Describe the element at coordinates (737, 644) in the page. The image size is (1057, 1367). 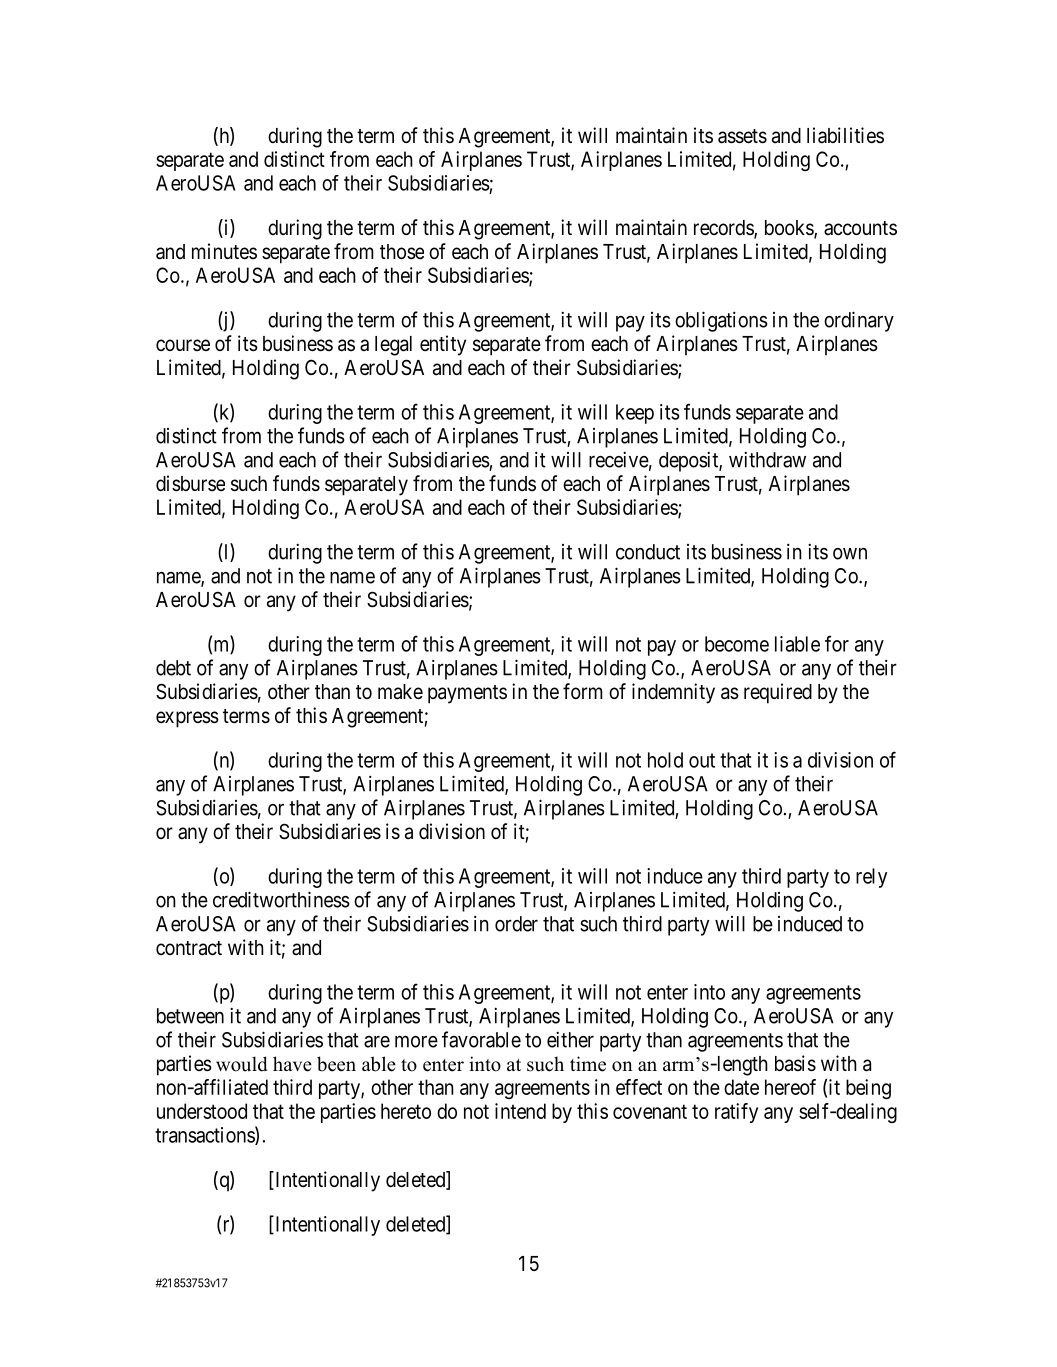
I see `become` at that location.
